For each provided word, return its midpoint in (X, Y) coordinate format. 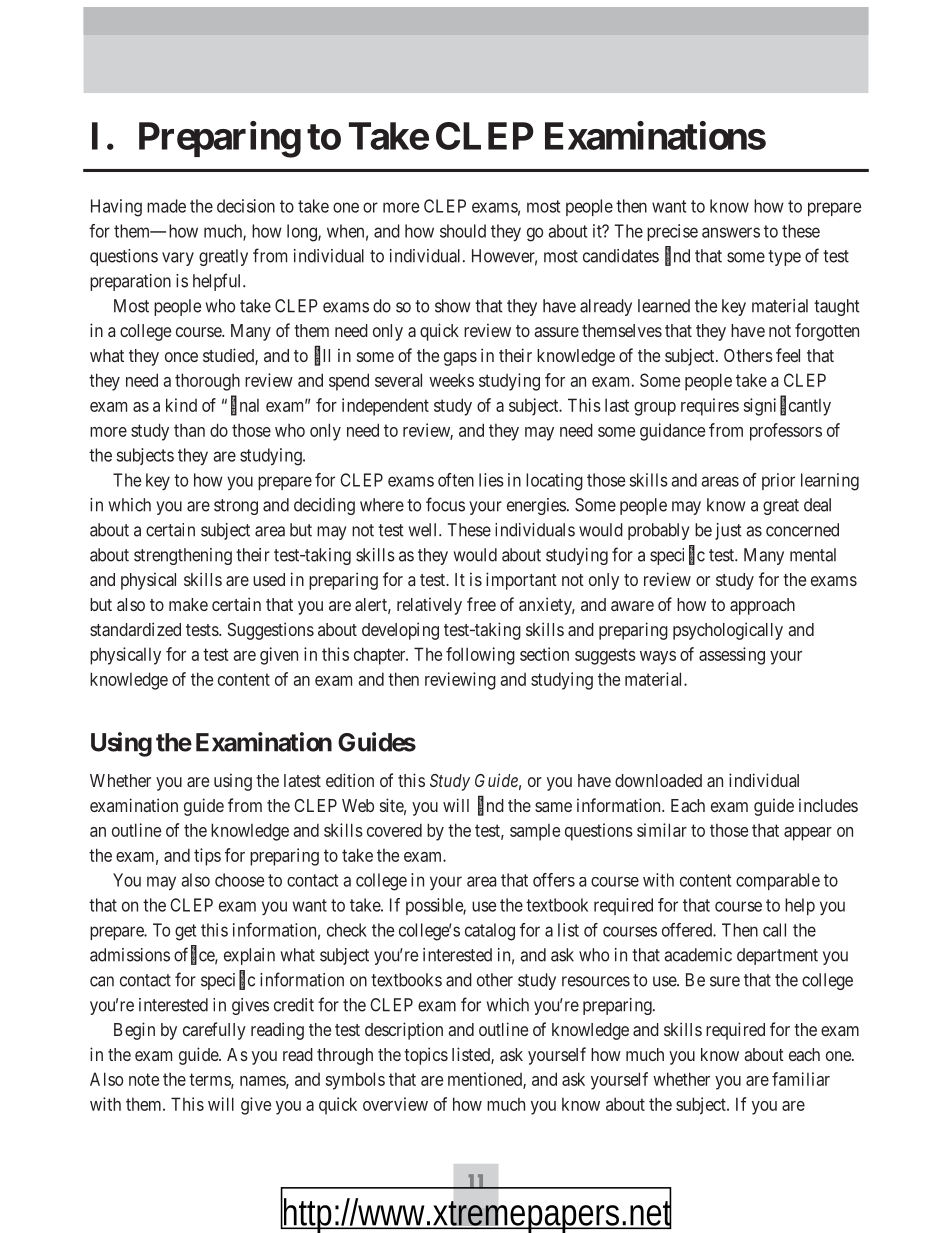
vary (178, 259)
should (463, 231)
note (144, 1079)
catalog (490, 932)
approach (762, 606)
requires (710, 407)
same (553, 807)
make (188, 604)
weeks (451, 380)
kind (181, 405)
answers (731, 232)
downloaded (658, 780)
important (521, 581)
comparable (778, 881)
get (185, 932)
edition (350, 780)
